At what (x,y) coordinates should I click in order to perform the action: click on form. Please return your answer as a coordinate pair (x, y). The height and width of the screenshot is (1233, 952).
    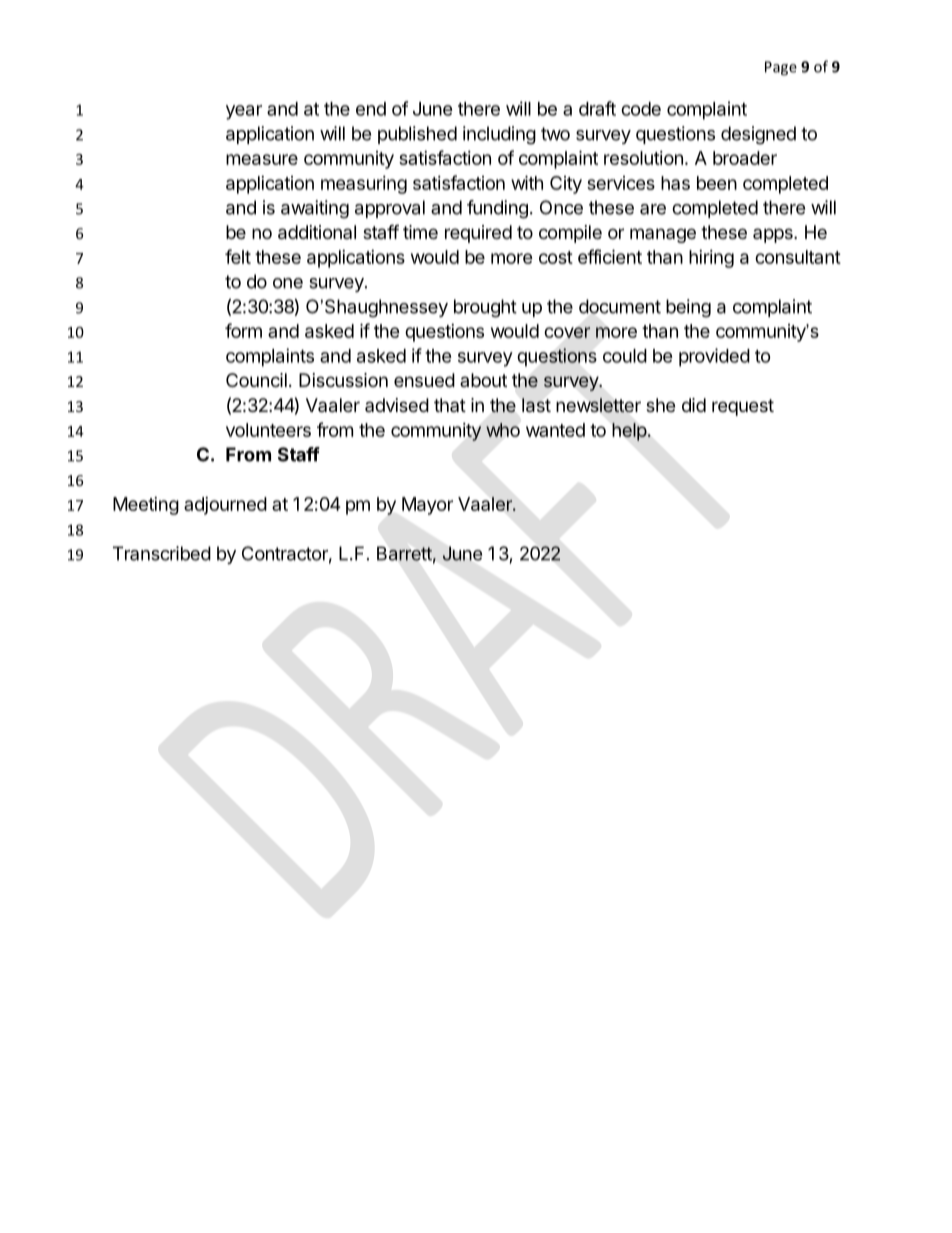
    Looking at the image, I should click on (243, 330).
